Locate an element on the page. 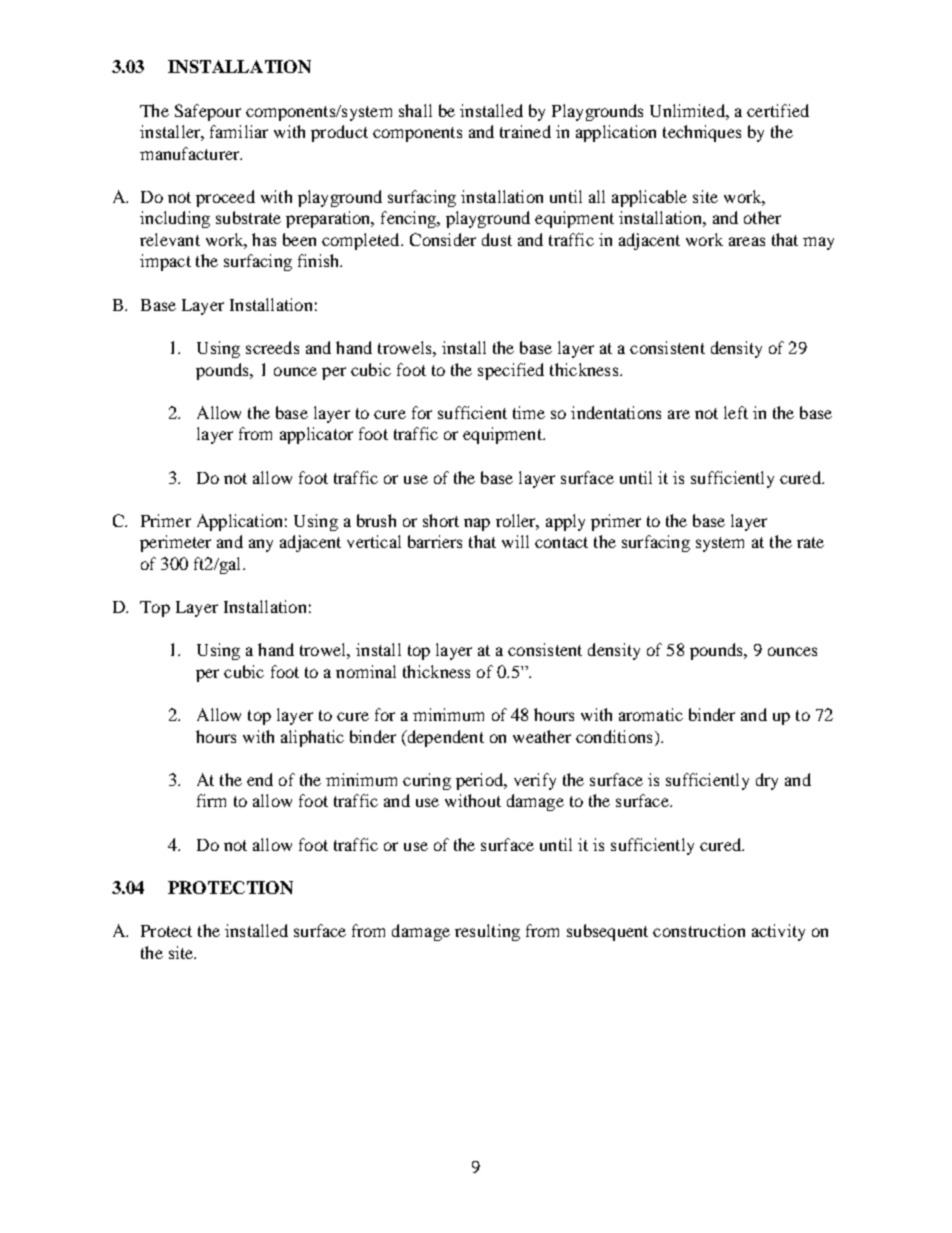 This document has width=952, height=1233. resulting is located at coordinates (487, 932).
